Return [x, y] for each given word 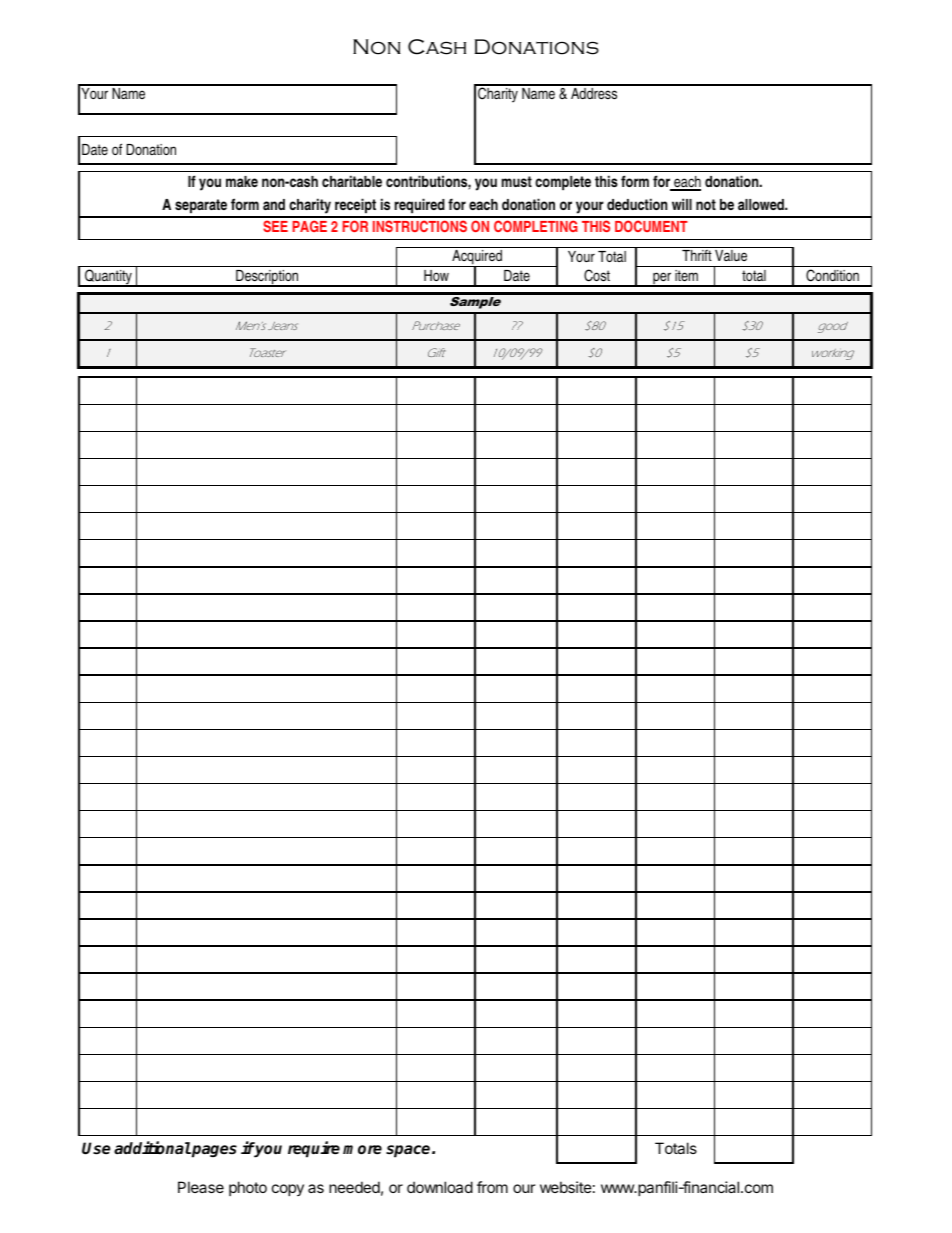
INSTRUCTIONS [420, 226]
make [242, 181]
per [662, 279]
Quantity [108, 278]
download [440, 1187]
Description [267, 278]
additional [152, 1148]
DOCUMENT [651, 226]
